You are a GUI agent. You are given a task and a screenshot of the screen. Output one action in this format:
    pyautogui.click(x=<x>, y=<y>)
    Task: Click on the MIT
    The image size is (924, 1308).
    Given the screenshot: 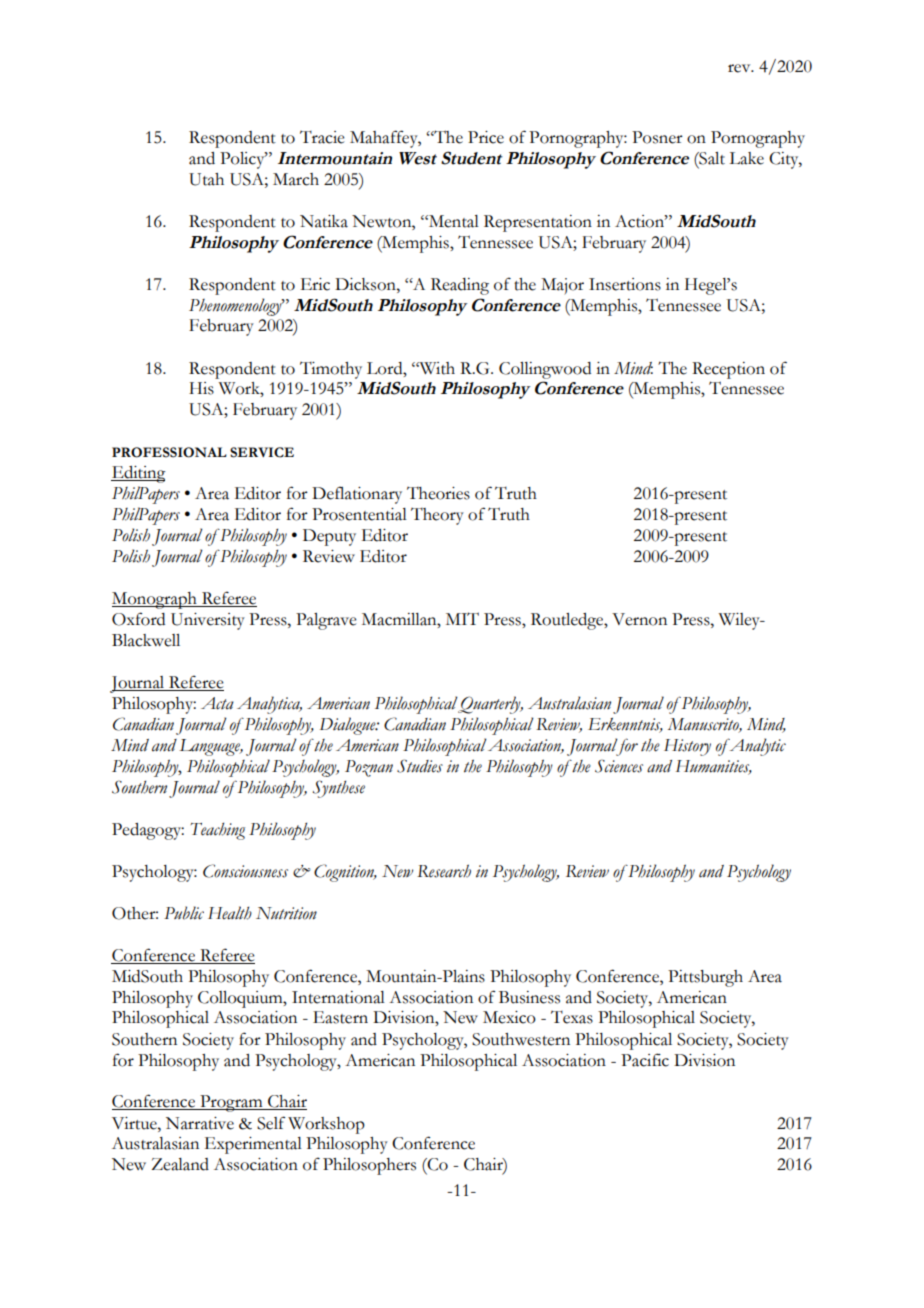 What is the action you would take?
    pyautogui.click(x=462, y=618)
